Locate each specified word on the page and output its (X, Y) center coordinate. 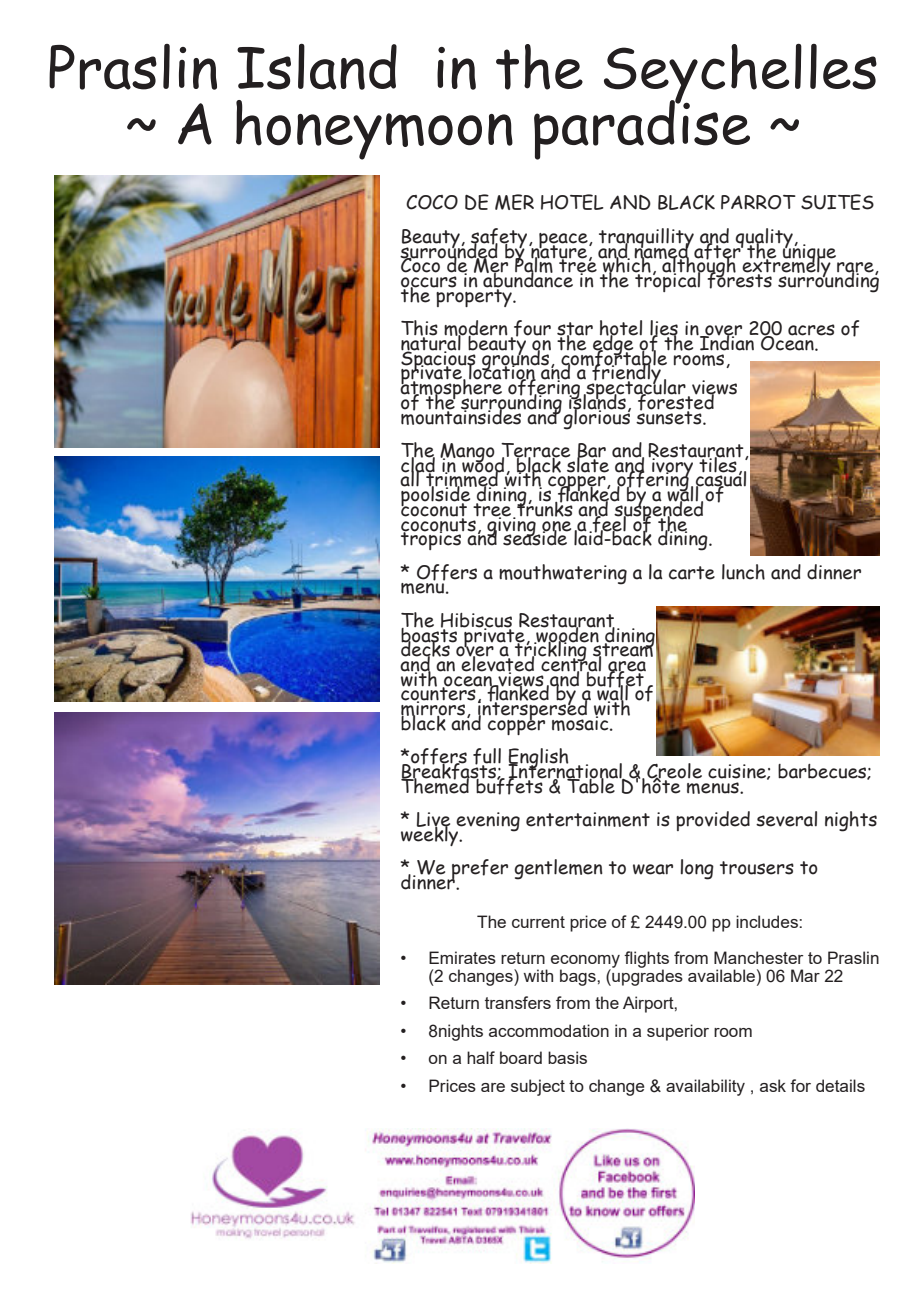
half (481, 1057)
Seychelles (740, 75)
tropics (432, 539)
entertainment (588, 819)
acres (811, 330)
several (786, 819)
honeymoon (374, 130)
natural (432, 343)
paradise (642, 128)
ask (773, 1085)
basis (567, 1057)
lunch (743, 572)
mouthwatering (563, 574)
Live (433, 820)
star (575, 330)
